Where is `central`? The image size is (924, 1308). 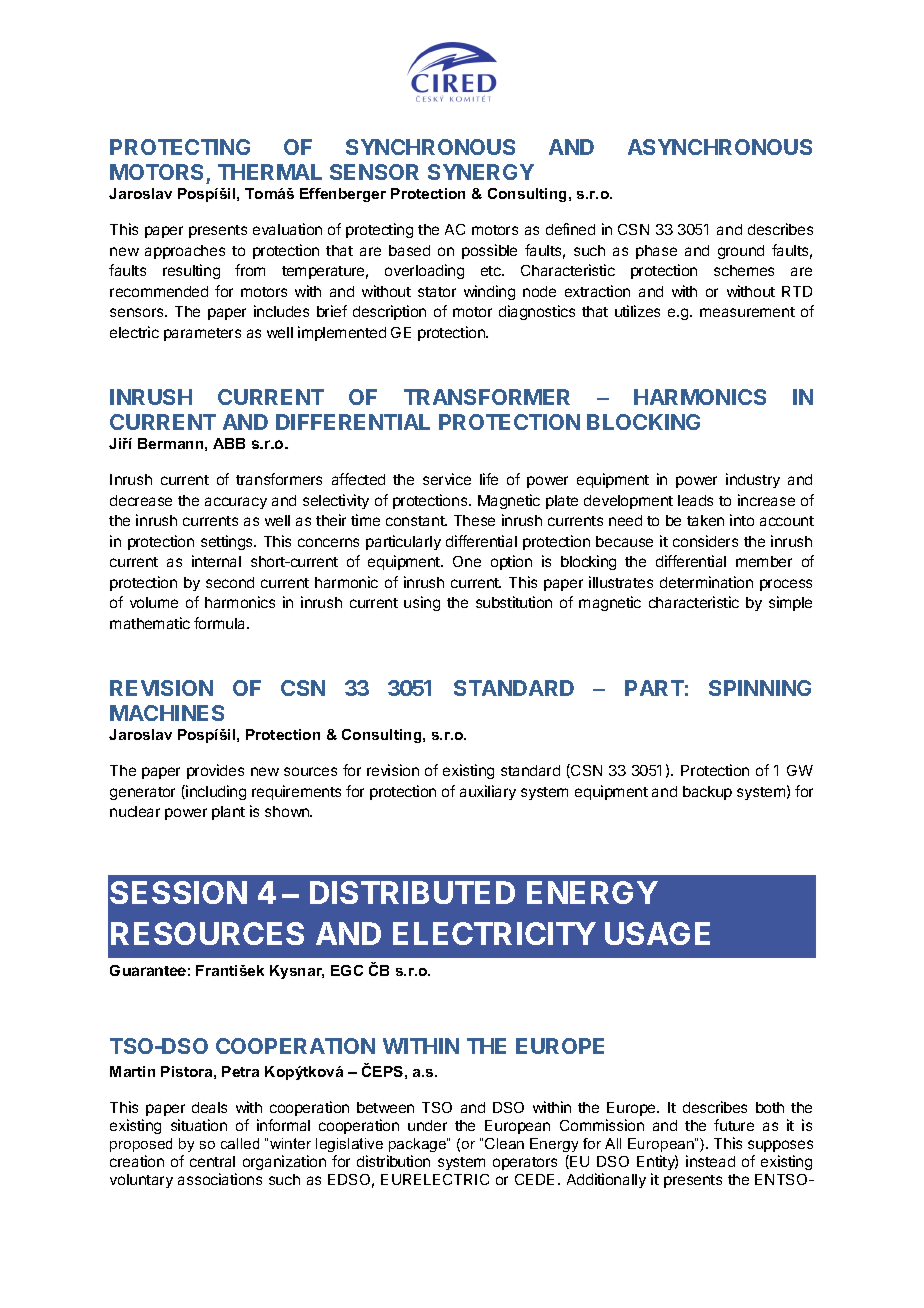
central is located at coordinates (212, 1161).
